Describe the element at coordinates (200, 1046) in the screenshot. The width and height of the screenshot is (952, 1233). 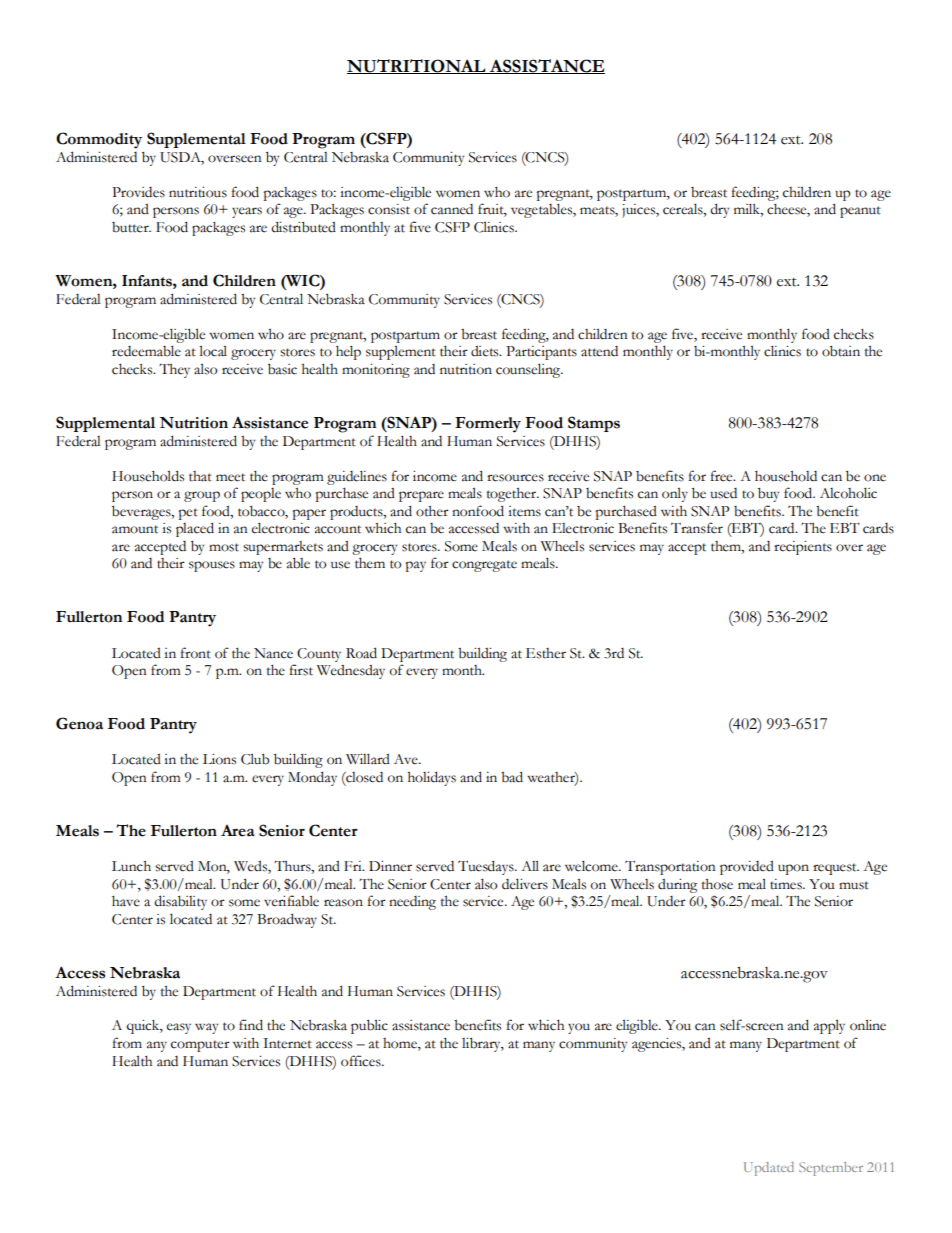
I see `computer` at that location.
